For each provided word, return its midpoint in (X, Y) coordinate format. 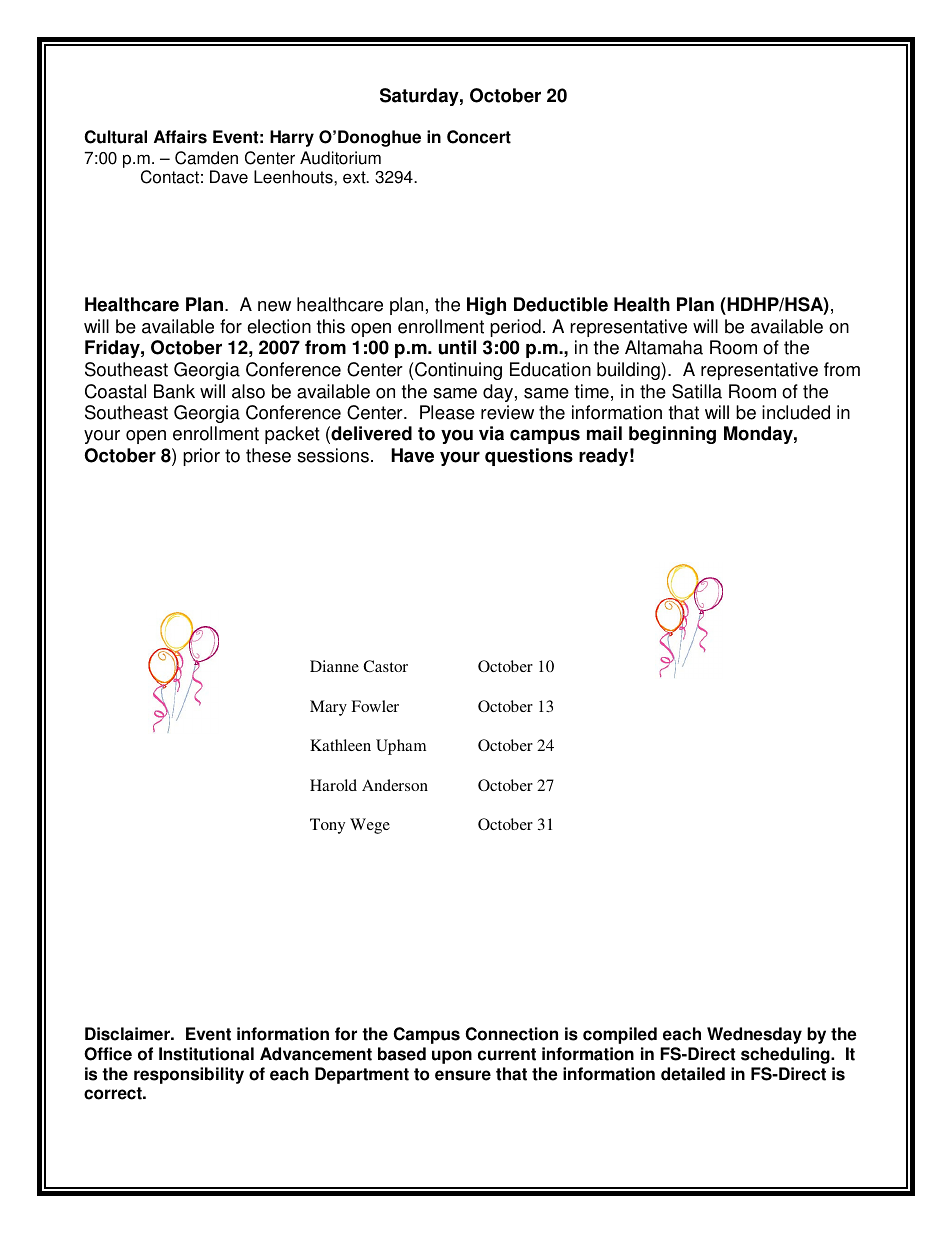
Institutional (206, 1054)
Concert (479, 137)
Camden (206, 158)
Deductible (561, 304)
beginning (672, 435)
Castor (385, 666)
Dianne (334, 666)
